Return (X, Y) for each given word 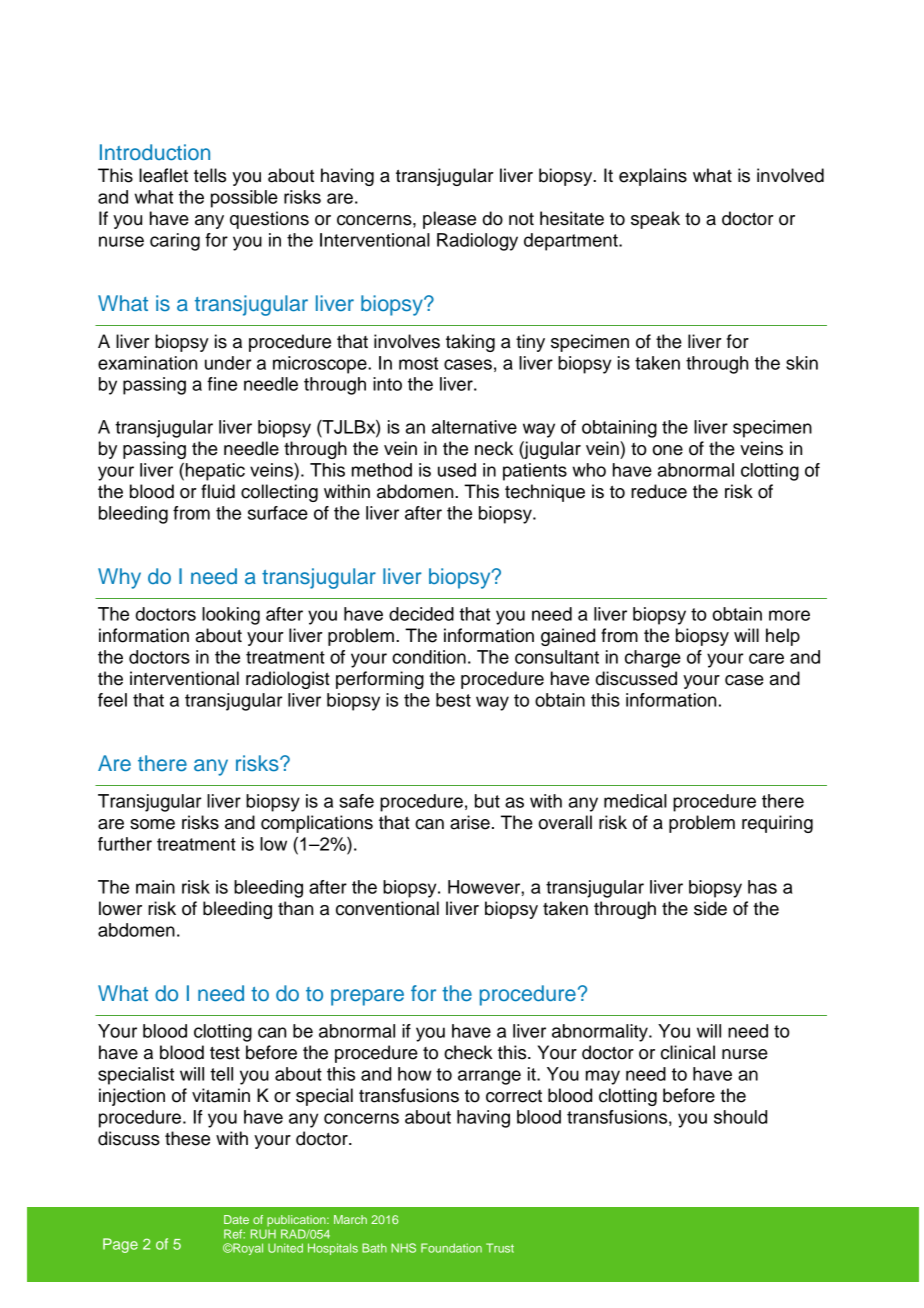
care (766, 658)
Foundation (451, 1248)
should (740, 1117)
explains (653, 177)
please (449, 220)
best (453, 700)
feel (112, 700)
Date (236, 1219)
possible (244, 199)
